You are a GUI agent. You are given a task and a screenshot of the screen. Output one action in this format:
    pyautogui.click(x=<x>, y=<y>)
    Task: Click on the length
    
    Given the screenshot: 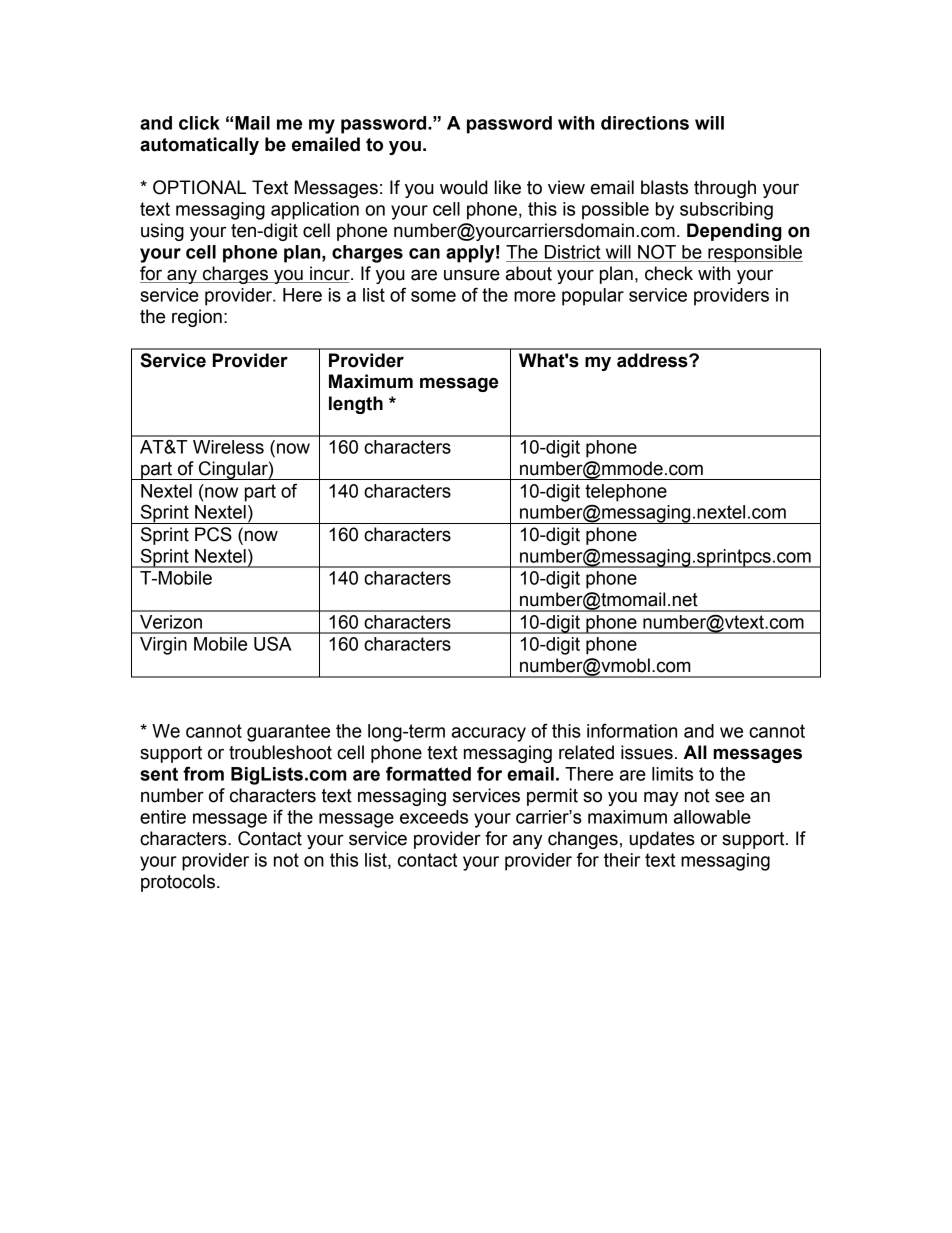 What is the action you would take?
    pyautogui.click(x=356, y=405)
